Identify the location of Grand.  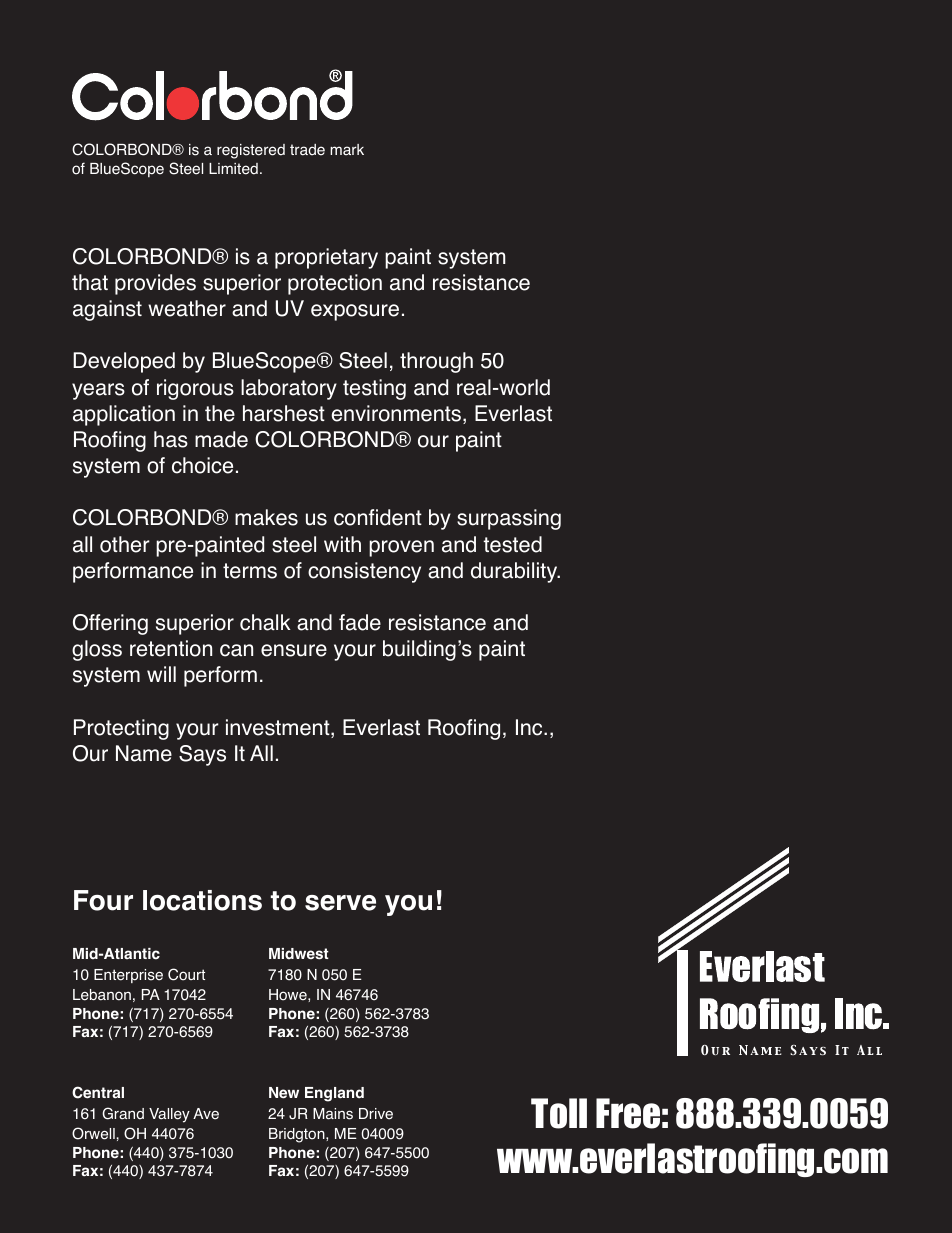
(123, 1113).
